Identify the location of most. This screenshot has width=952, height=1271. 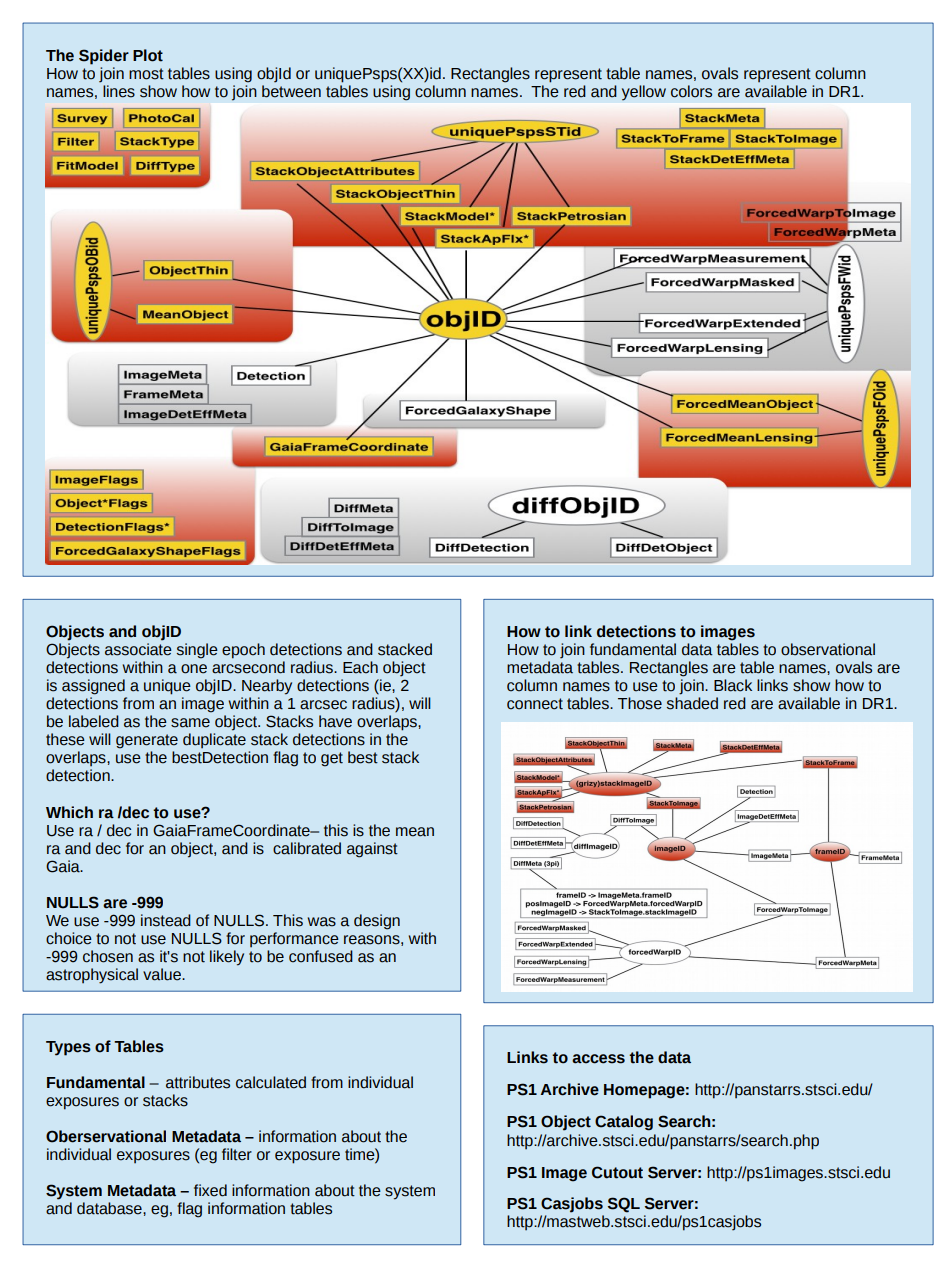
(146, 74).
